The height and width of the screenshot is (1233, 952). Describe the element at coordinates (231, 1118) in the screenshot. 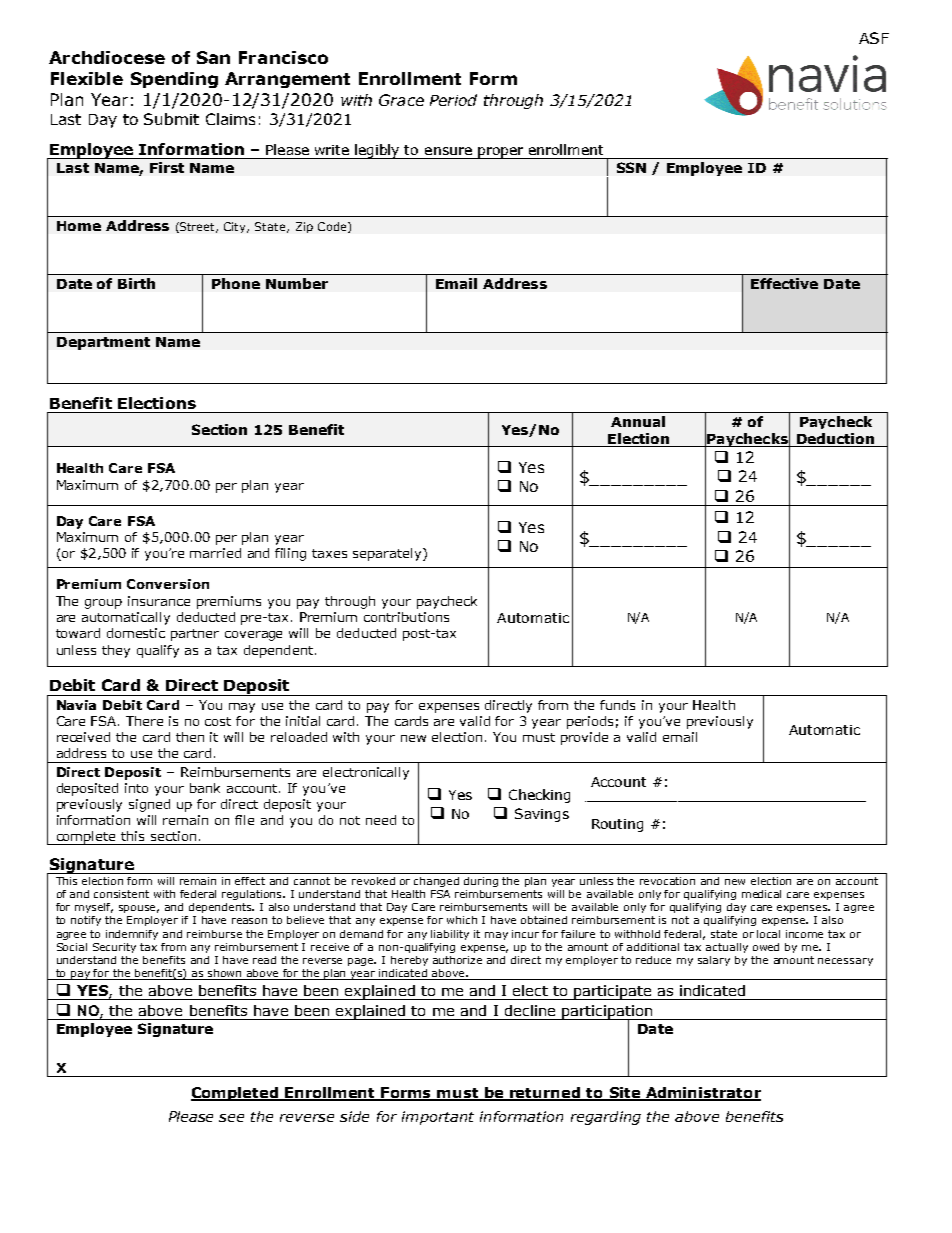

I see `see` at that location.
